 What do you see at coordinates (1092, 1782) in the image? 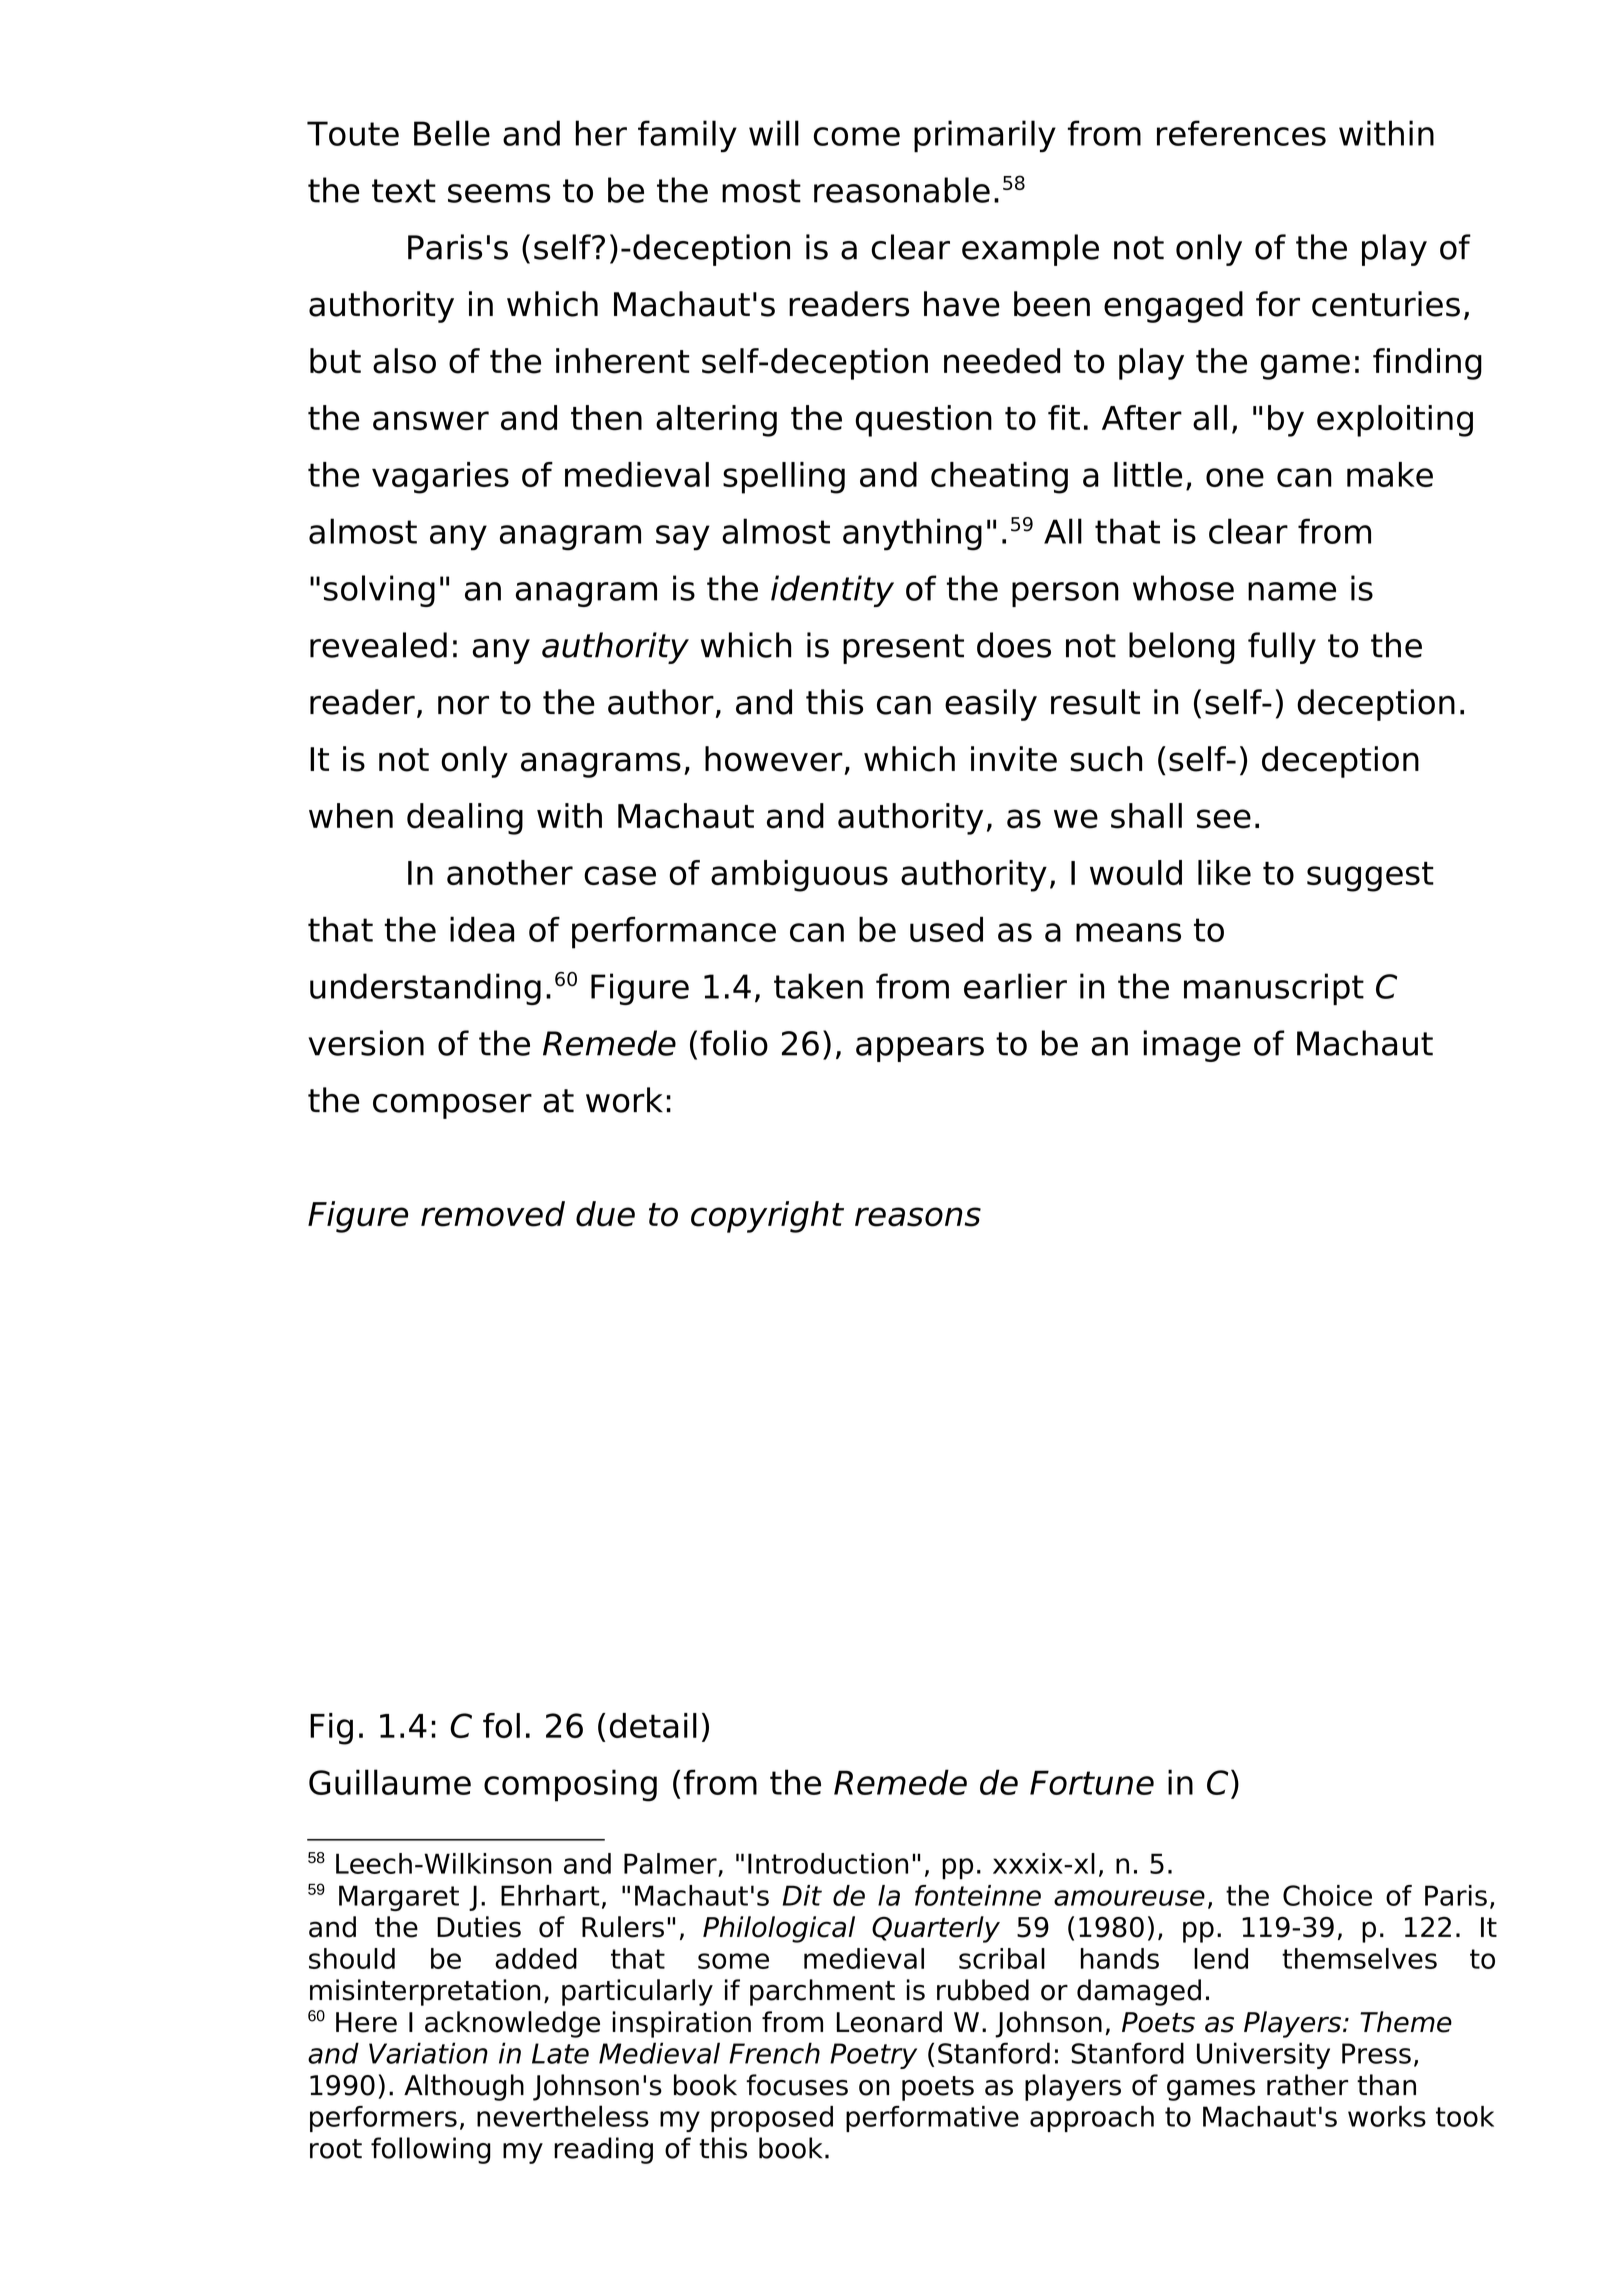
I see `Fortune` at bounding box center [1092, 1782].
